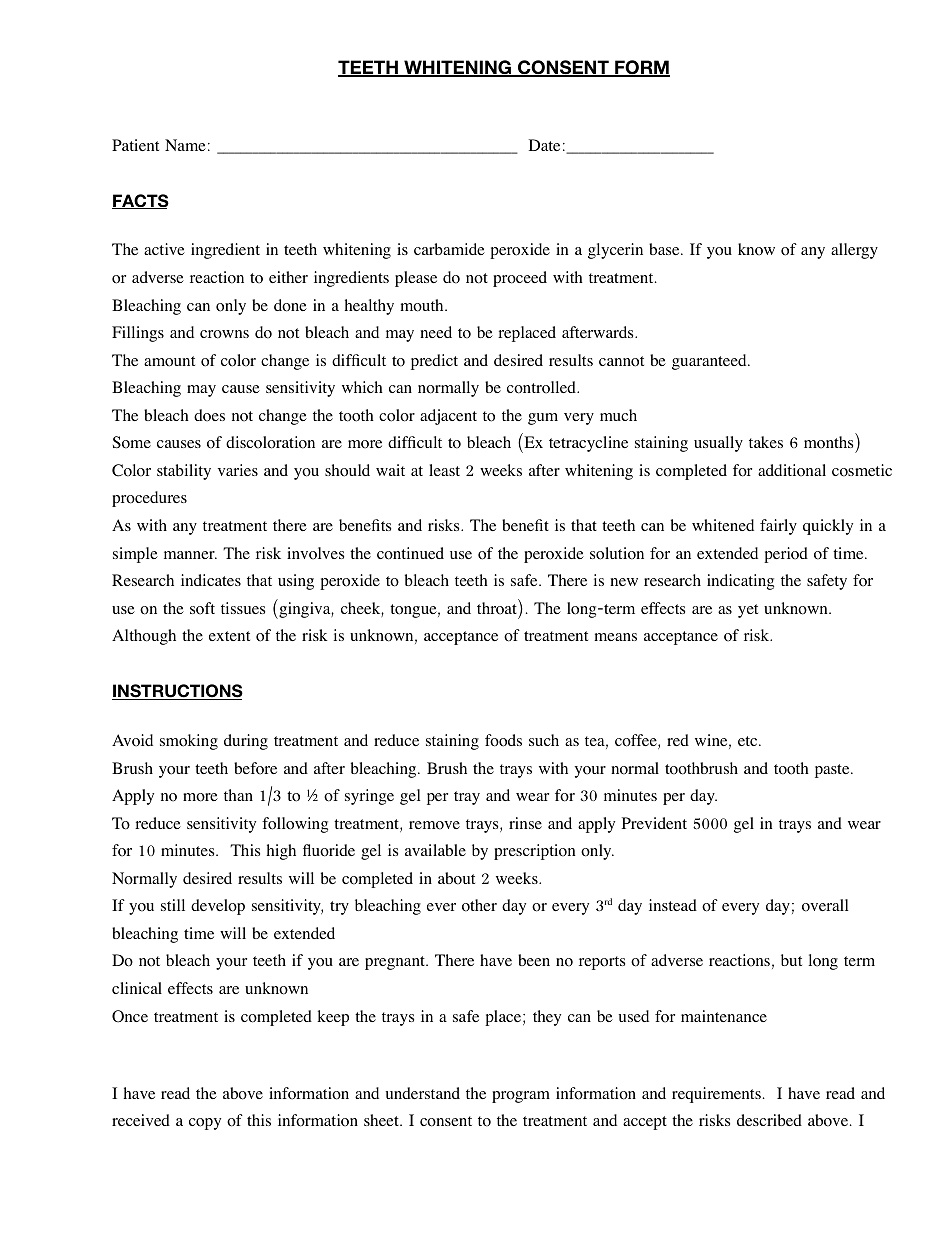  I want to click on proceed, so click(520, 279).
